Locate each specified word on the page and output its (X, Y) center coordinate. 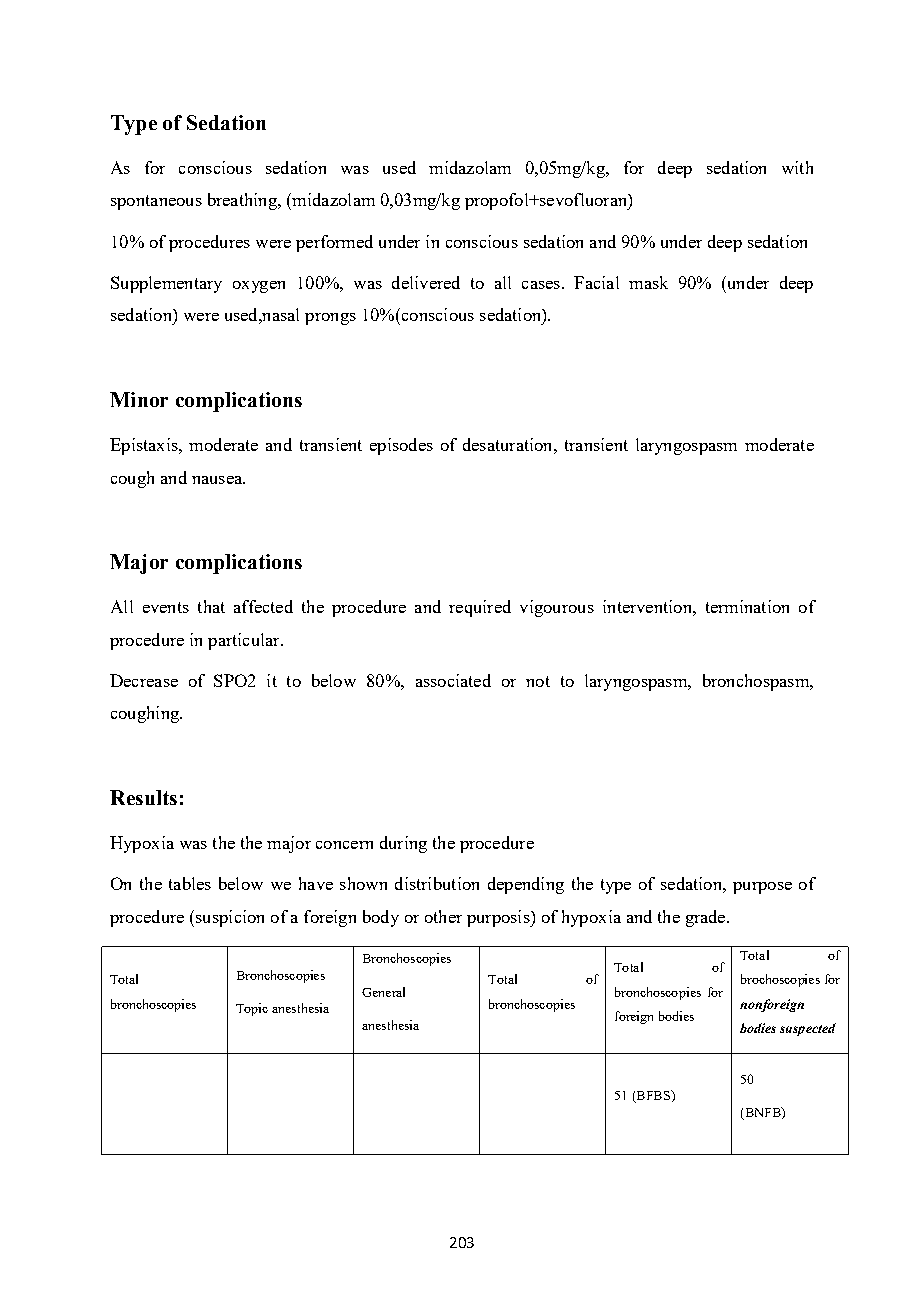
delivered (426, 282)
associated (453, 680)
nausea (218, 480)
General (383, 992)
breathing (243, 201)
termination (747, 606)
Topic (252, 1009)
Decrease (144, 680)
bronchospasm (757, 682)
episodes (401, 446)
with (797, 167)
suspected (808, 1029)
